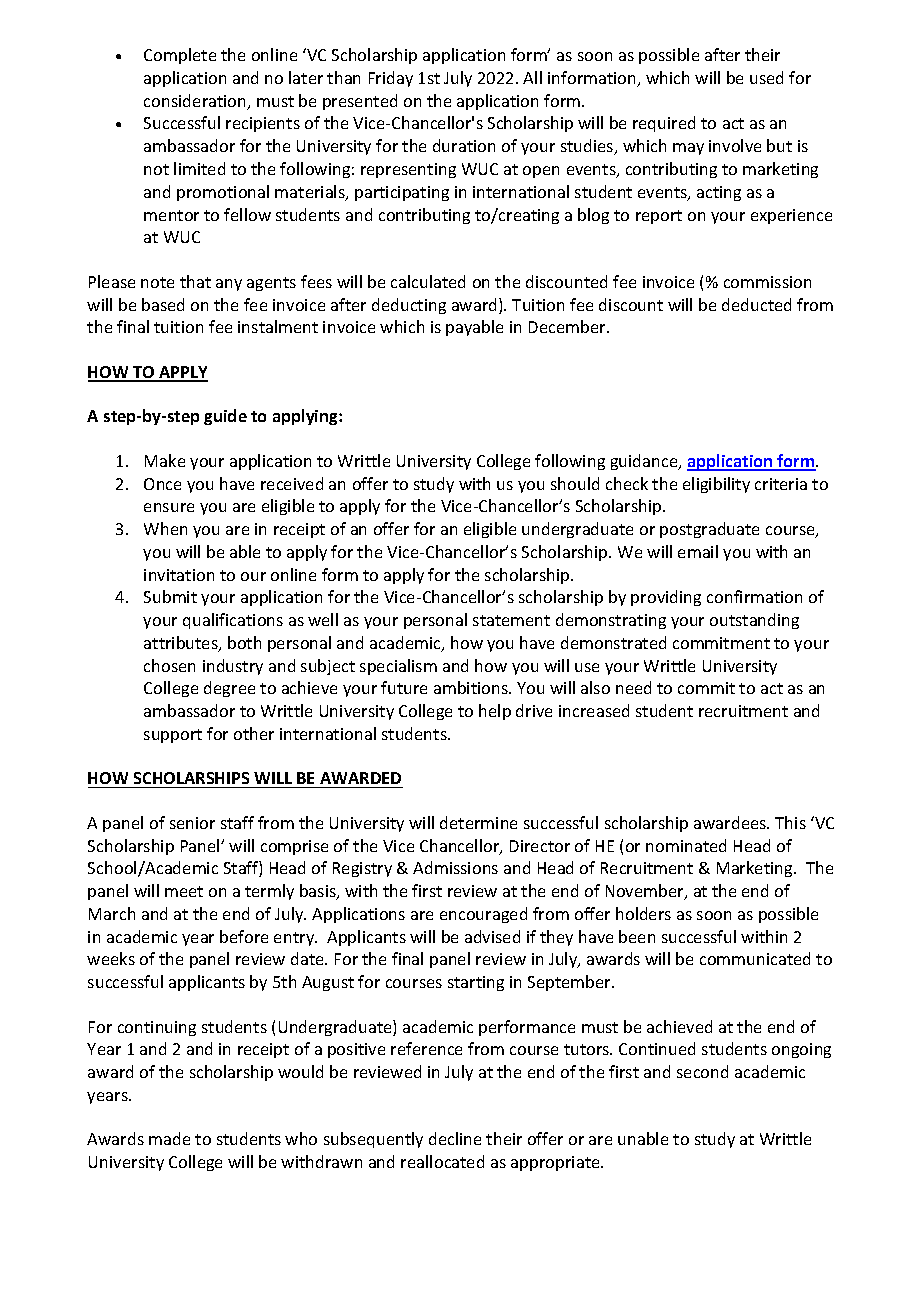  I want to click on Friday, so click(391, 79).
